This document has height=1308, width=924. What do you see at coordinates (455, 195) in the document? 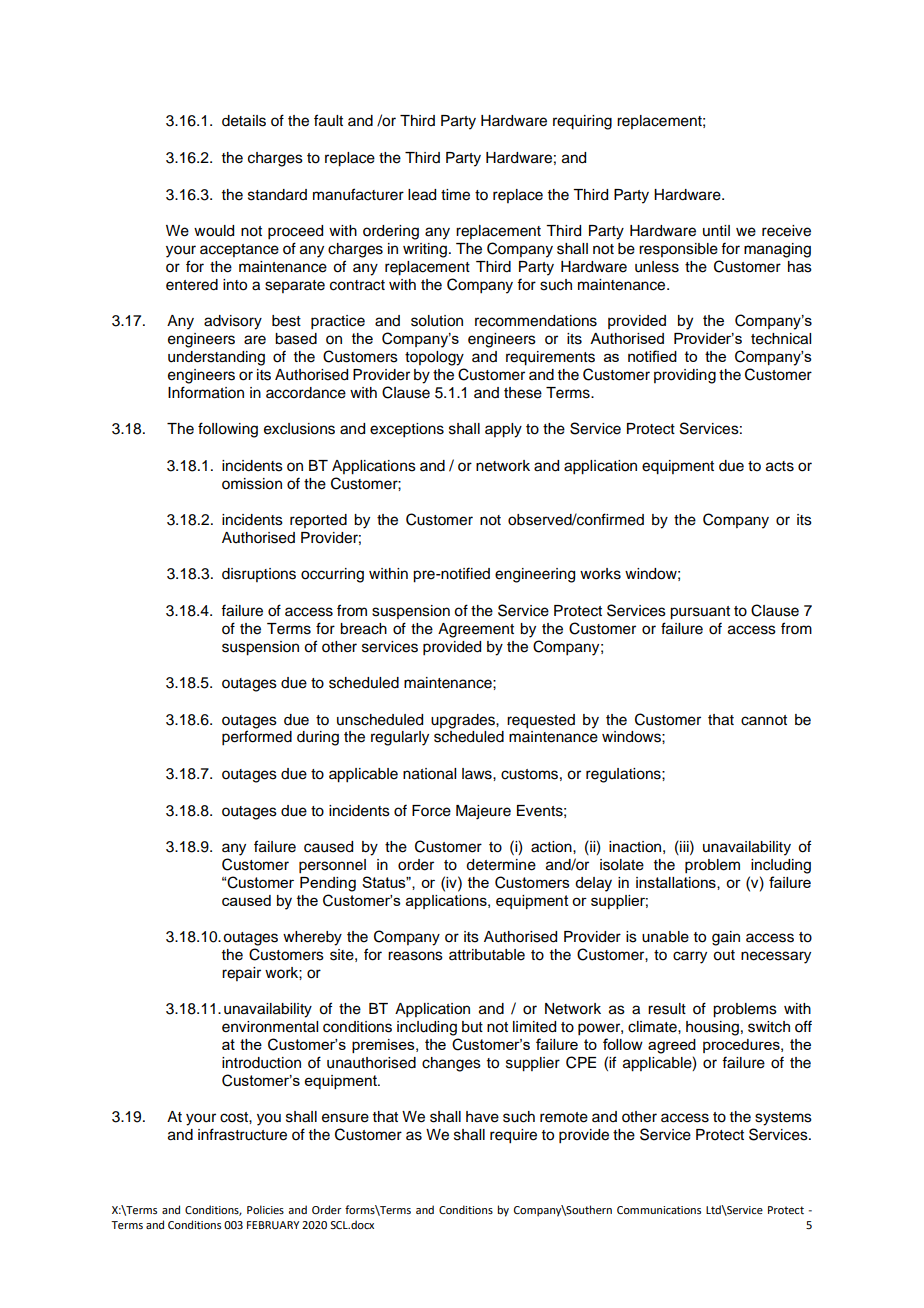
I see `time` at bounding box center [455, 195].
